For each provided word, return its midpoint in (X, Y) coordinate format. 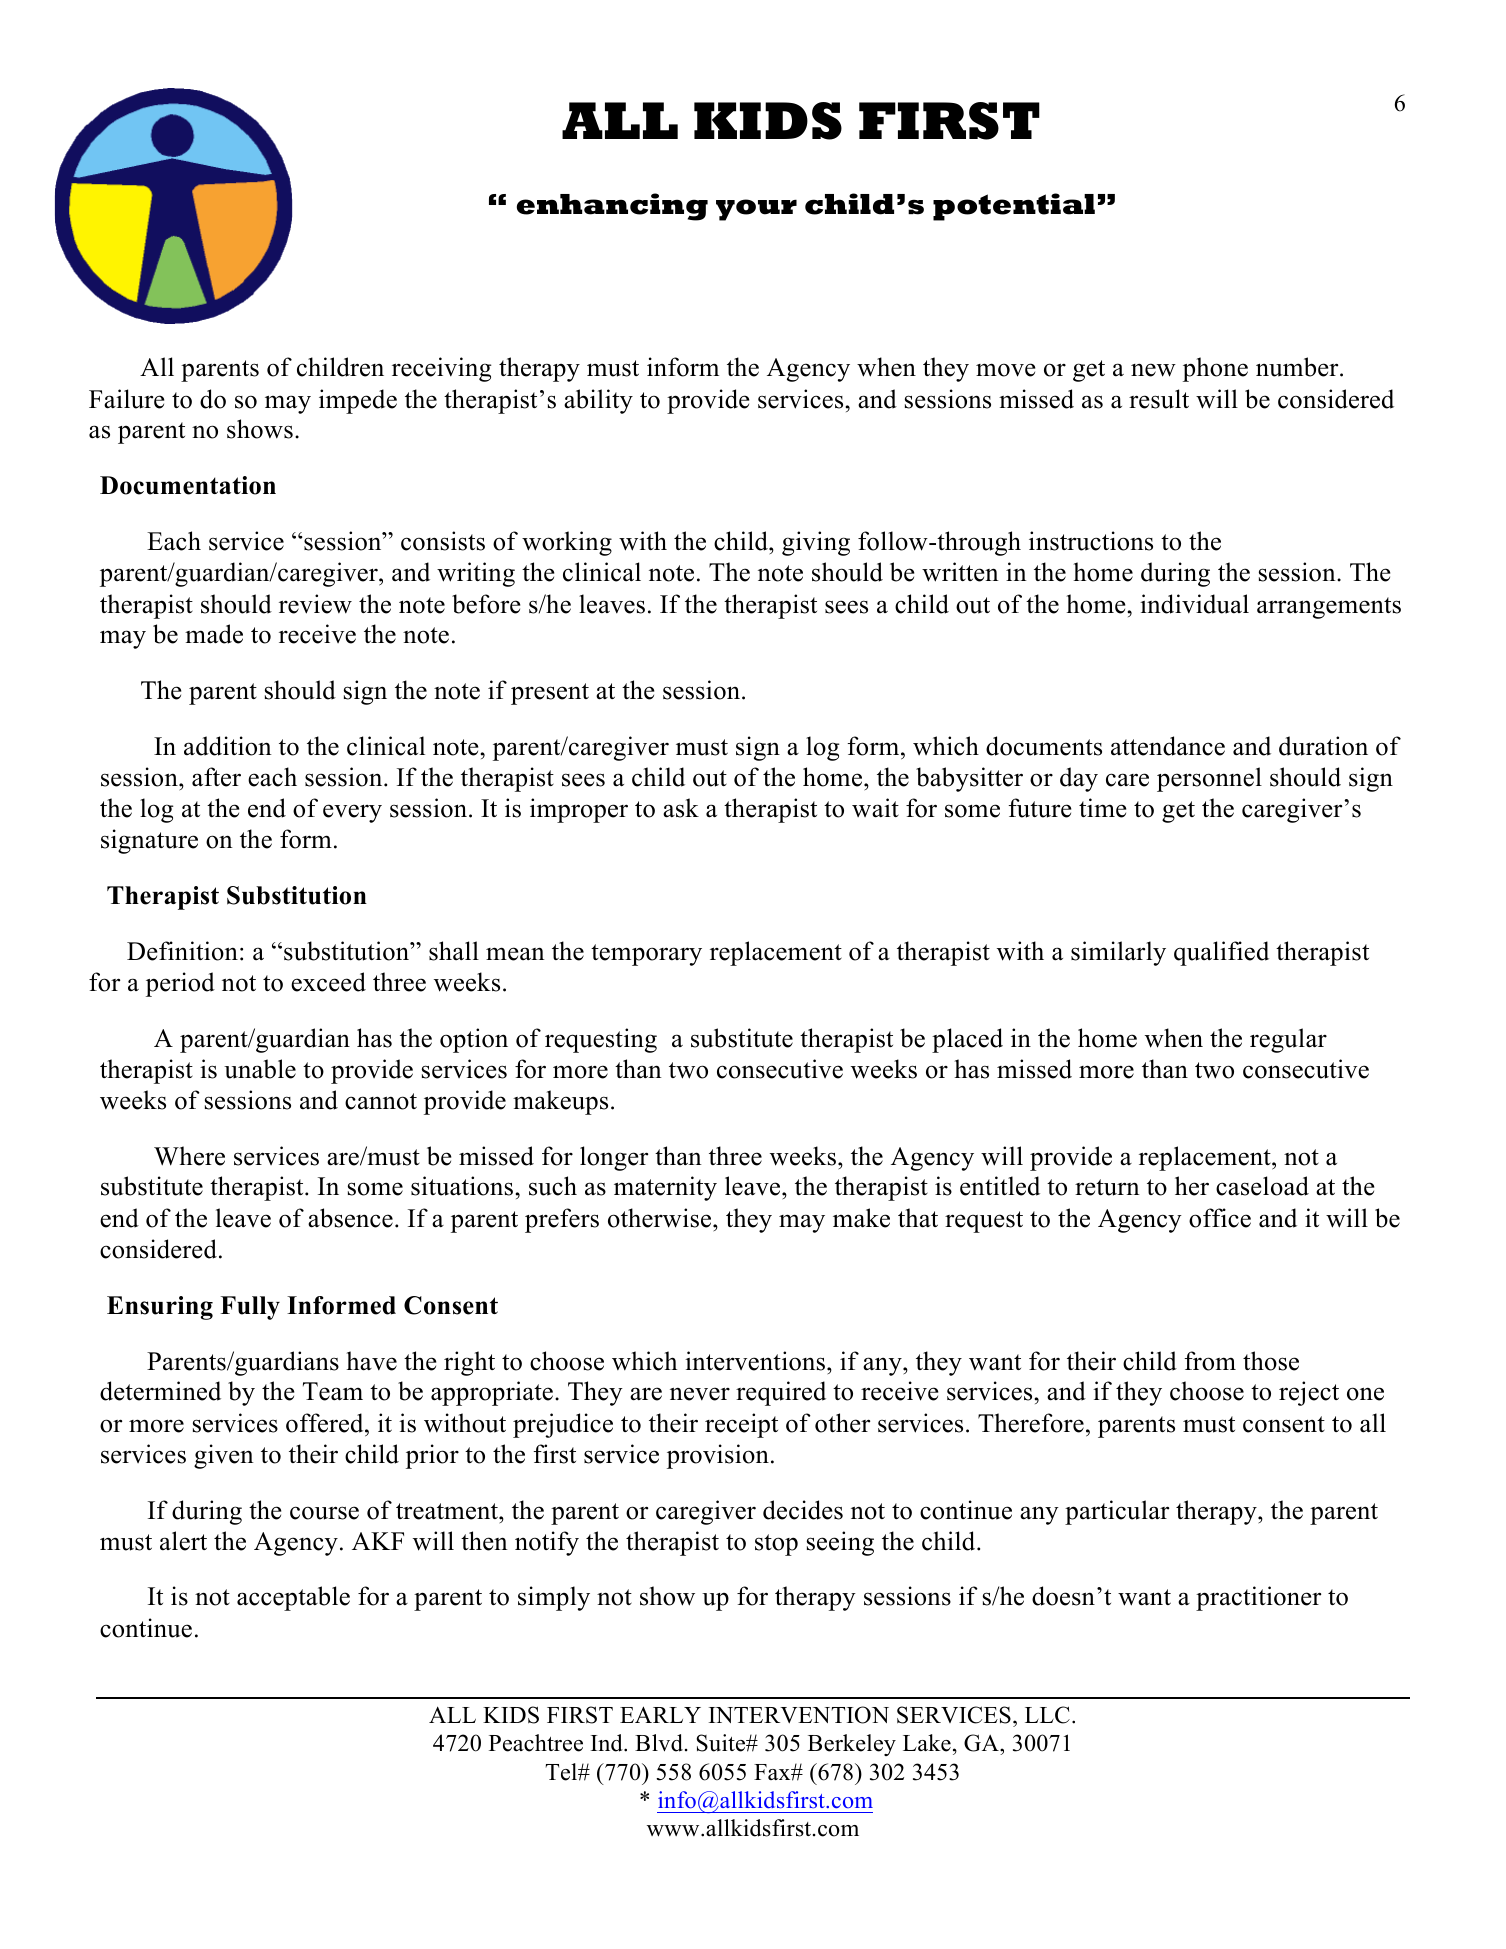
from (1210, 1361)
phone (1215, 369)
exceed (328, 982)
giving (816, 543)
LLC (1047, 1715)
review (315, 604)
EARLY (660, 1714)
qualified (1221, 953)
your (756, 210)
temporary (646, 955)
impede (358, 401)
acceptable (293, 1598)
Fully (250, 1308)
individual (1194, 604)
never (700, 1394)
